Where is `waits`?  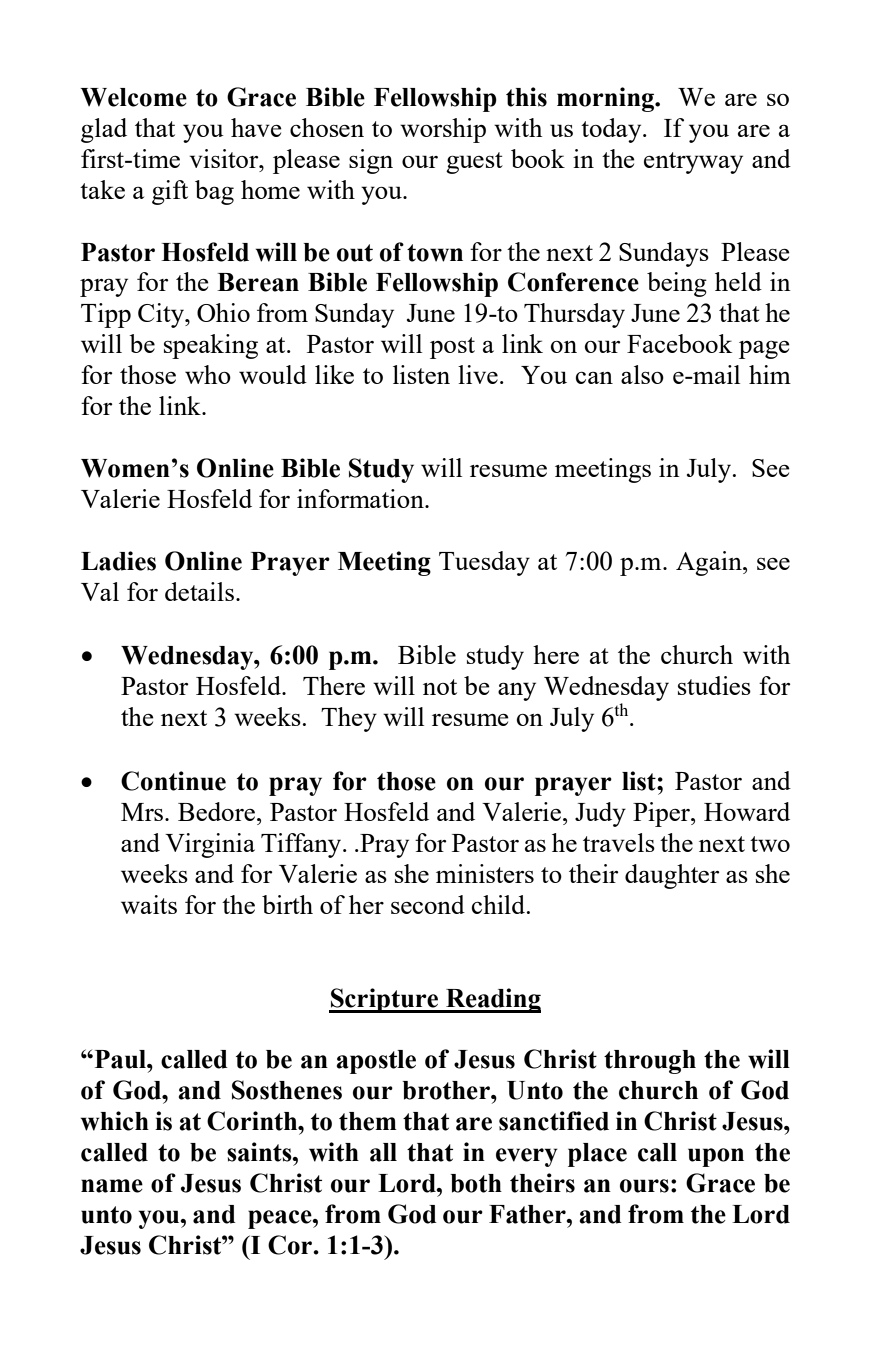 waits is located at coordinates (149, 904).
